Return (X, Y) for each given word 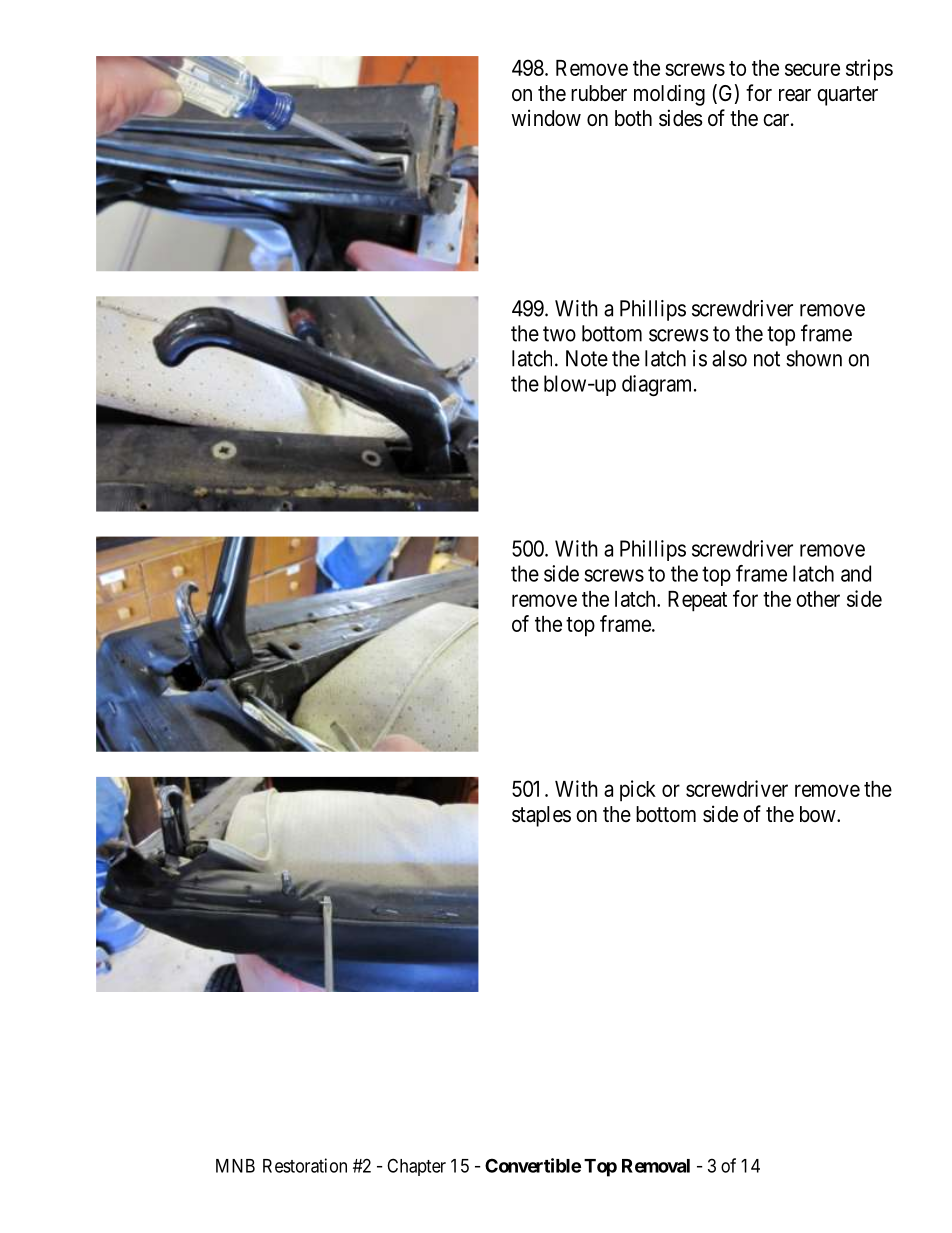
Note (587, 358)
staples (541, 816)
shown (814, 358)
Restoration (305, 1165)
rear (795, 95)
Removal (656, 1166)
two (559, 334)
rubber (599, 93)
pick (638, 791)
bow (819, 814)
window (546, 117)
